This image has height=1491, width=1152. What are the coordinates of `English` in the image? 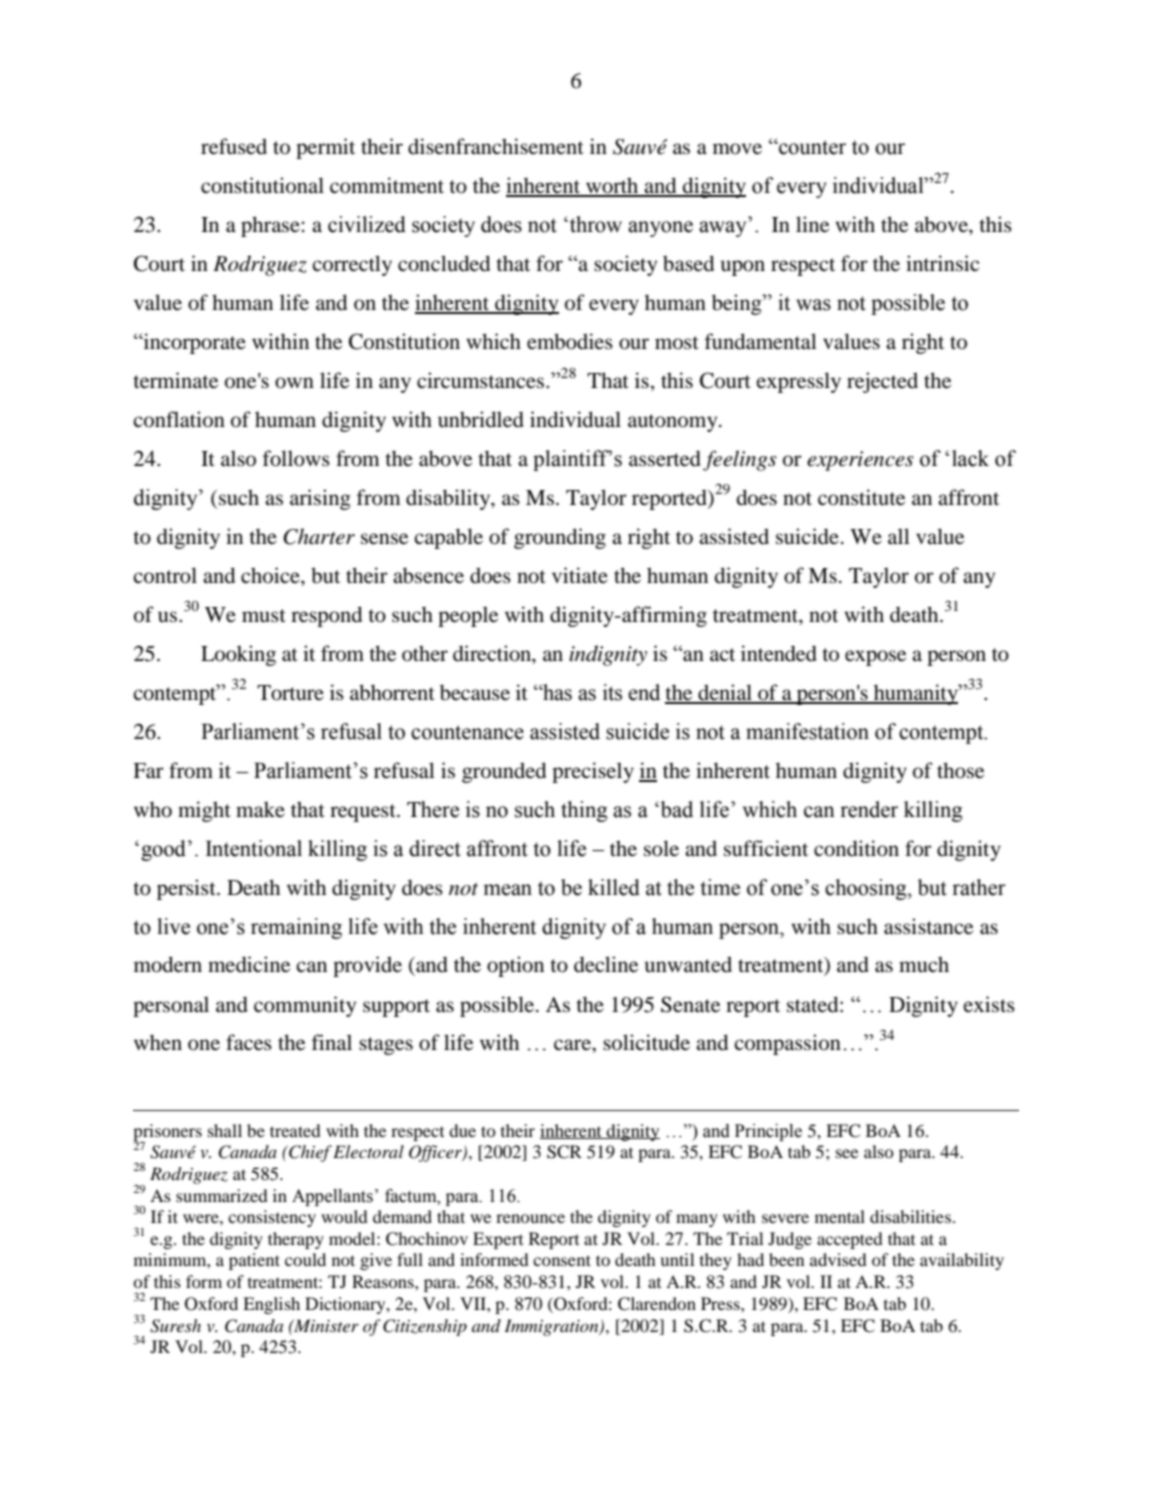 It's located at (271, 1305).
